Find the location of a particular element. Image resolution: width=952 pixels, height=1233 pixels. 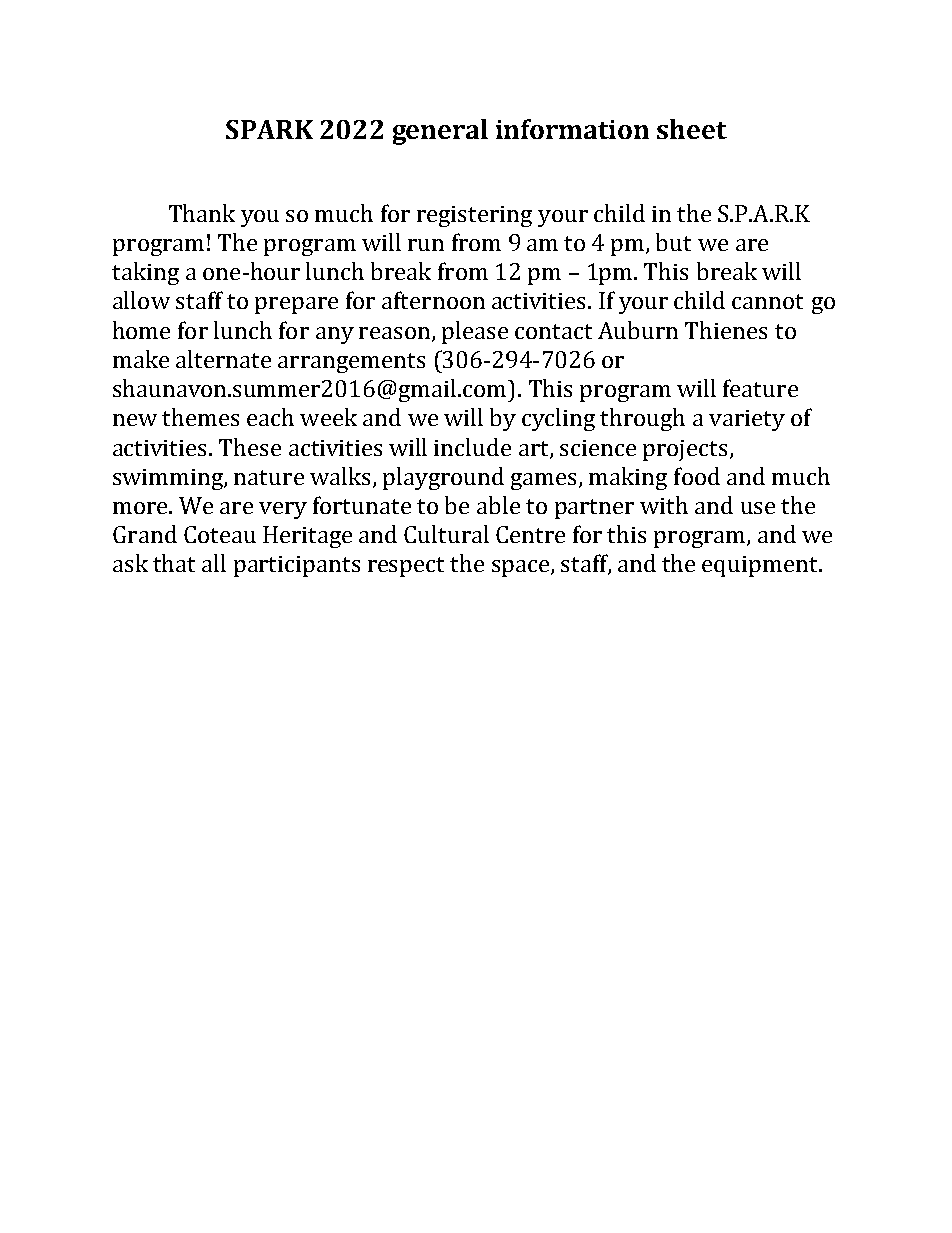

themes is located at coordinates (200, 417).
